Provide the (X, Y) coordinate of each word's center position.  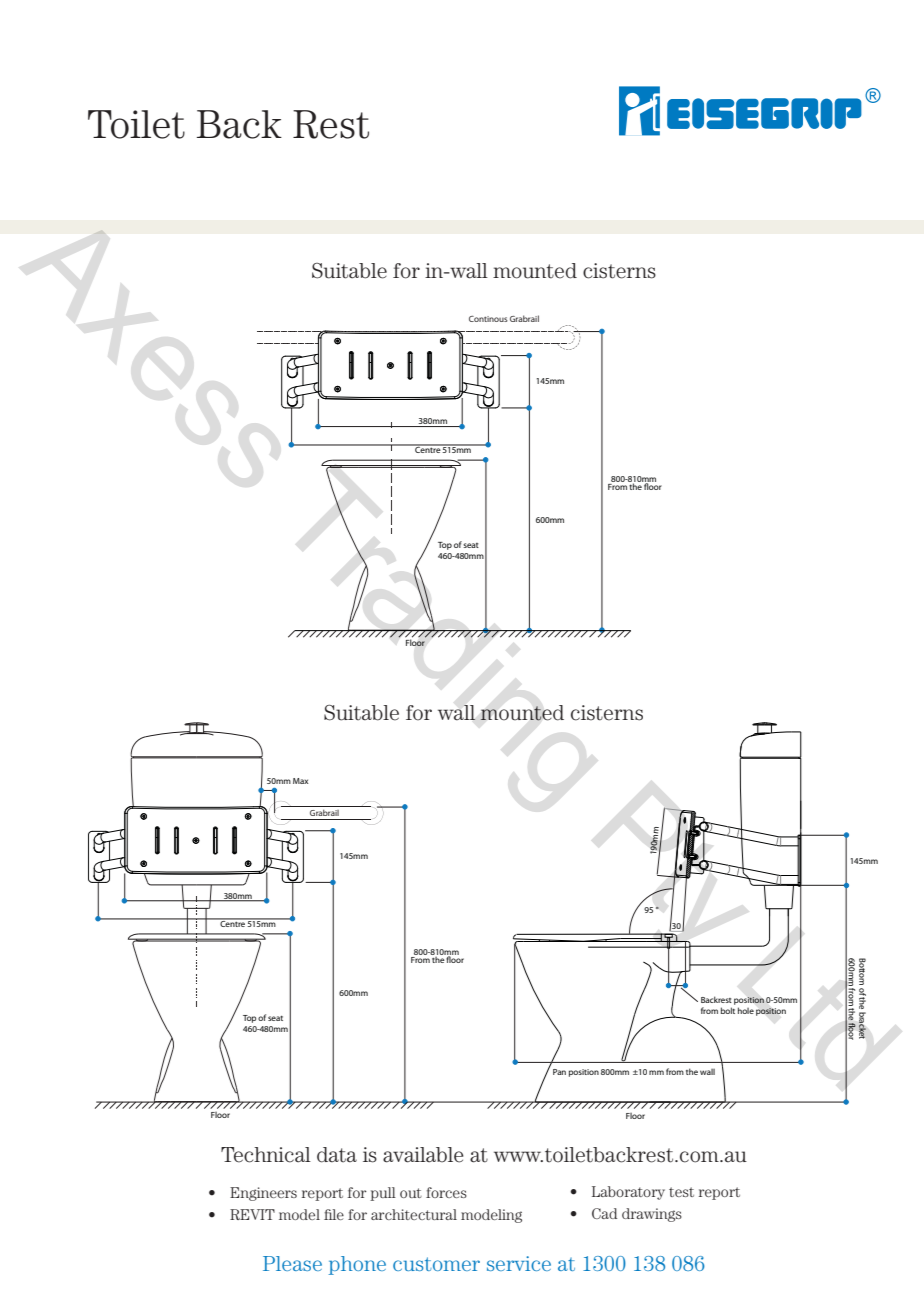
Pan (559, 1072)
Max (300, 781)
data (337, 1155)
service (519, 1263)
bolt (728, 1010)
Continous (488, 319)
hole (746, 1010)
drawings (652, 1215)
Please (292, 1263)
